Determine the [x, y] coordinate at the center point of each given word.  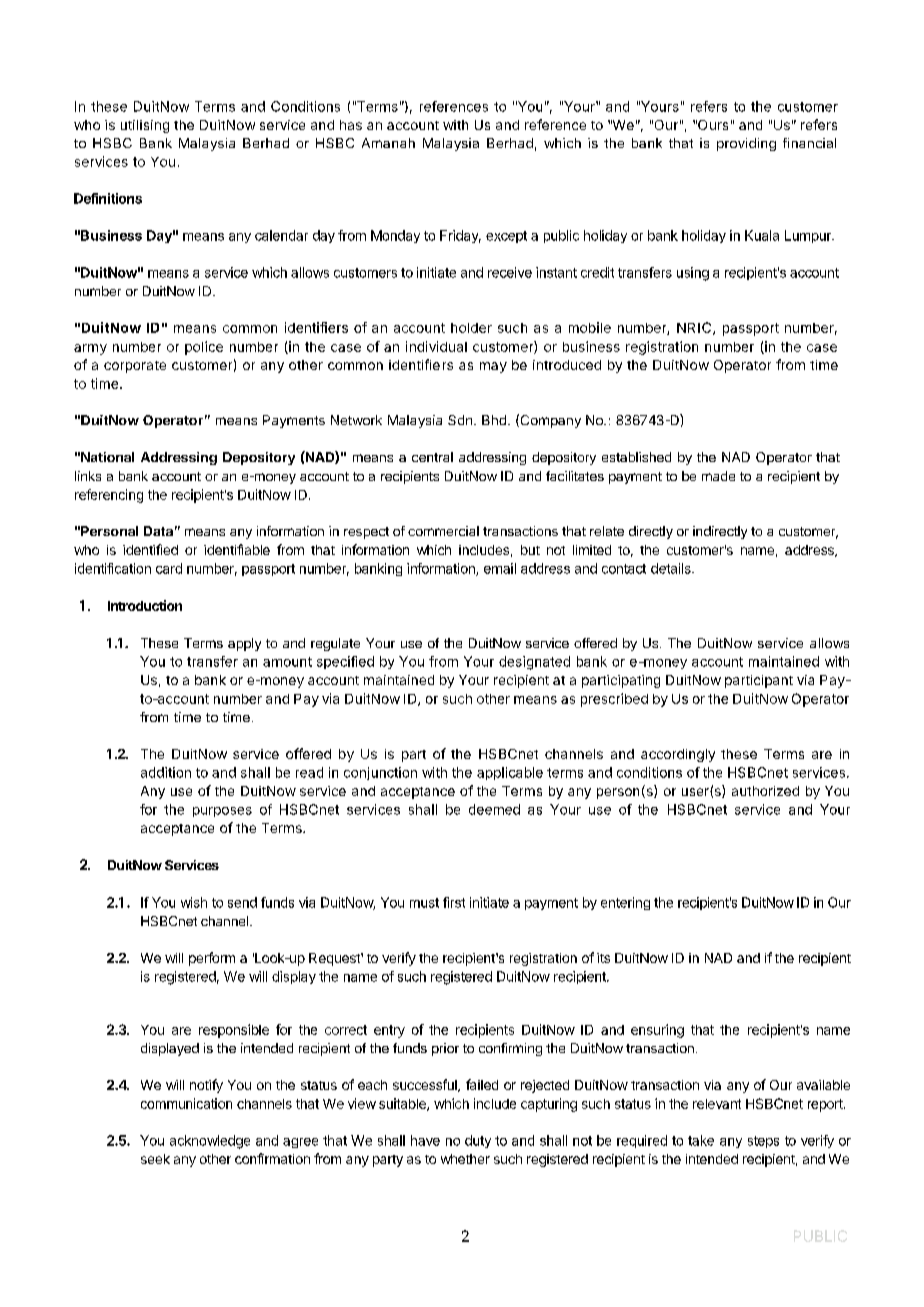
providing [746, 144]
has [351, 125]
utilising [145, 126]
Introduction [145, 605]
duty [478, 1141]
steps [763, 1142]
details [672, 568]
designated [534, 663]
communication [186, 1103]
